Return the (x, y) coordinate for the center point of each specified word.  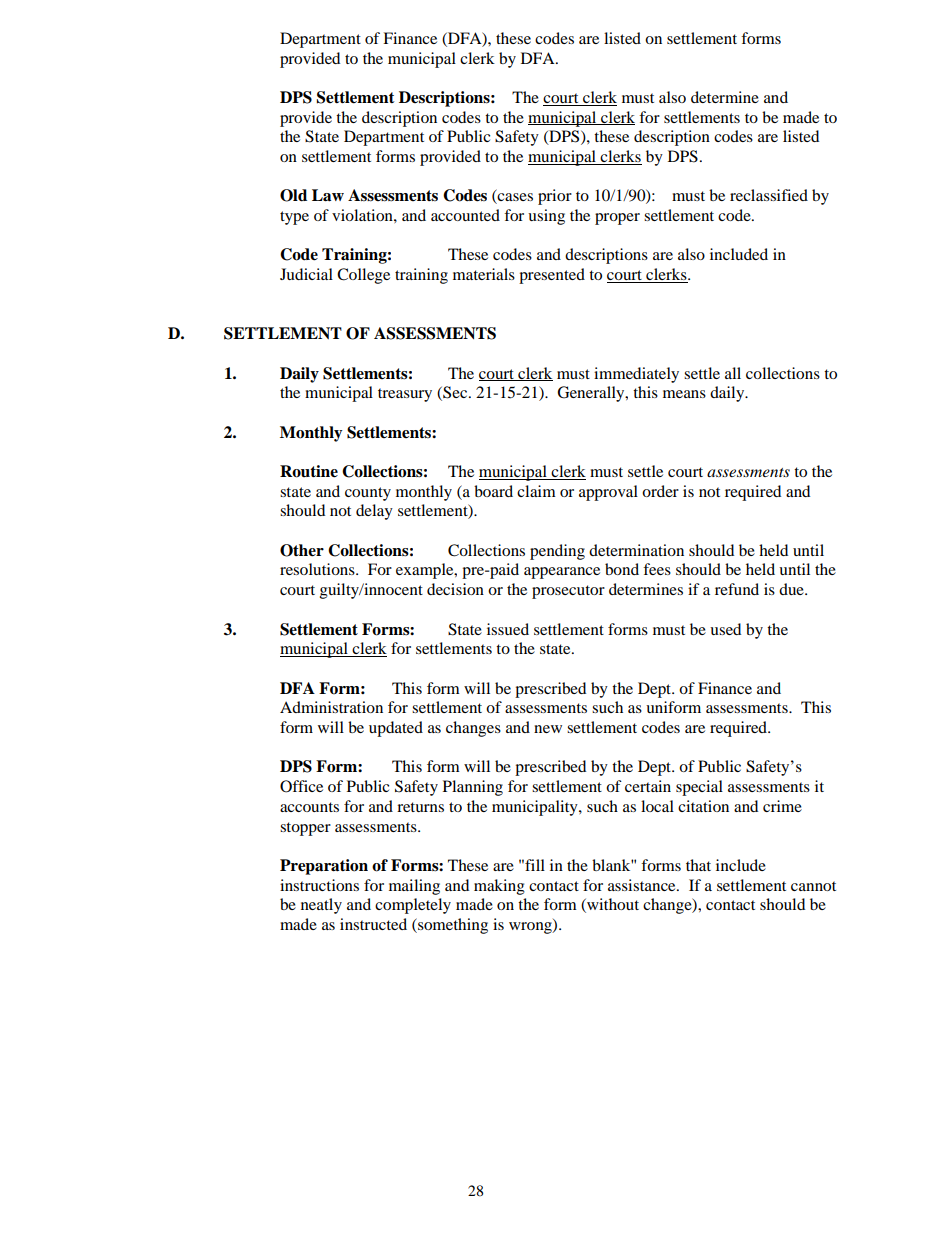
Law (328, 195)
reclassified (769, 195)
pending (557, 552)
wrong (531, 928)
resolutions (318, 569)
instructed (373, 924)
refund (737, 589)
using (546, 217)
